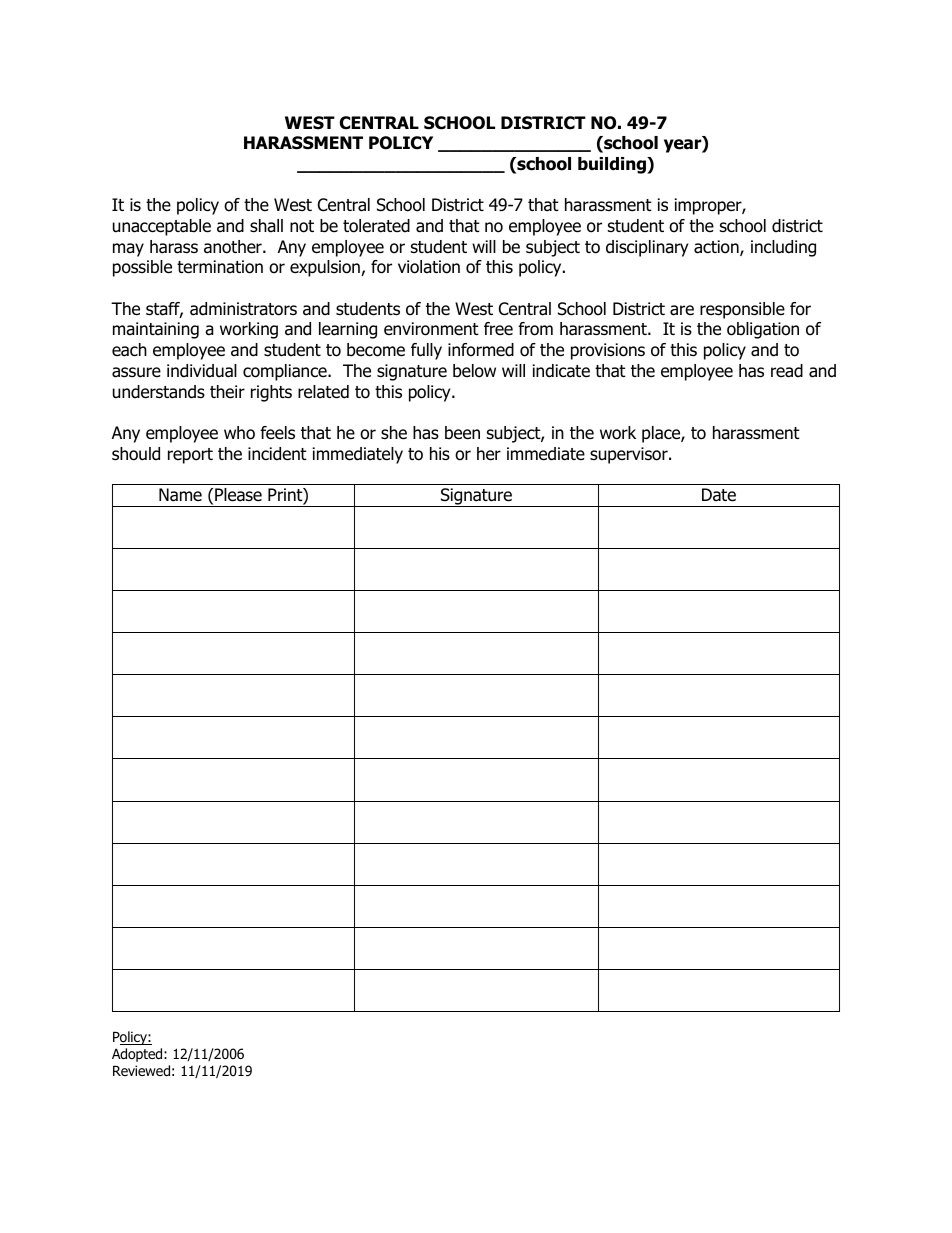  What do you see at coordinates (682, 310) in the screenshot?
I see `are` at bounding box center [682, 310].
